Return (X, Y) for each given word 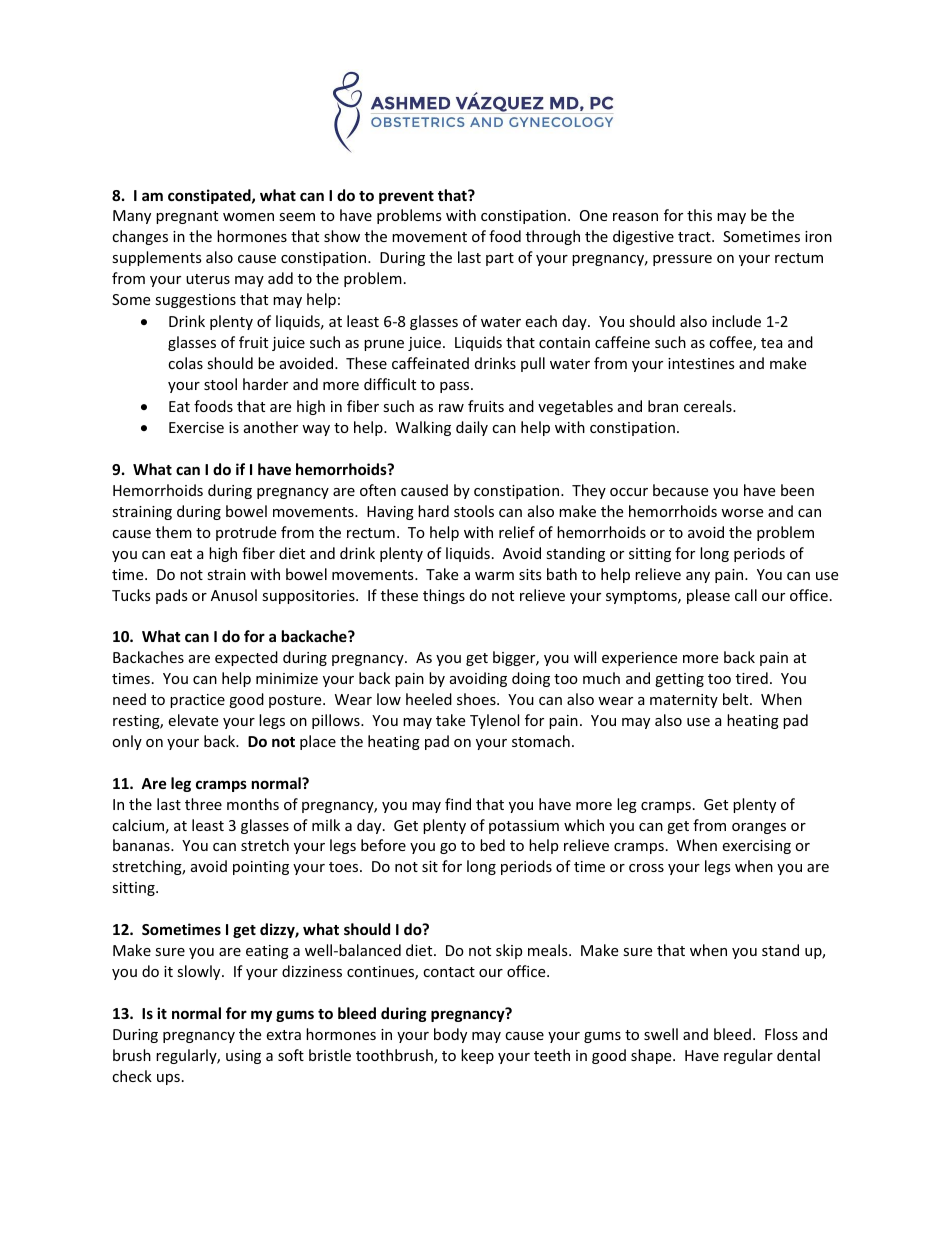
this (699, 215)
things (444, 596)
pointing (261, 868)
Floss (781, 1034)
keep (477, 1056)
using (243, 1057)
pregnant (187, 217)
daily (472, 428)
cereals (709, 406)
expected (246, 658)
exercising (756, 847)
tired (752, 678)
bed (492, 845)
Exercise (196, 427)
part (500, 259)
